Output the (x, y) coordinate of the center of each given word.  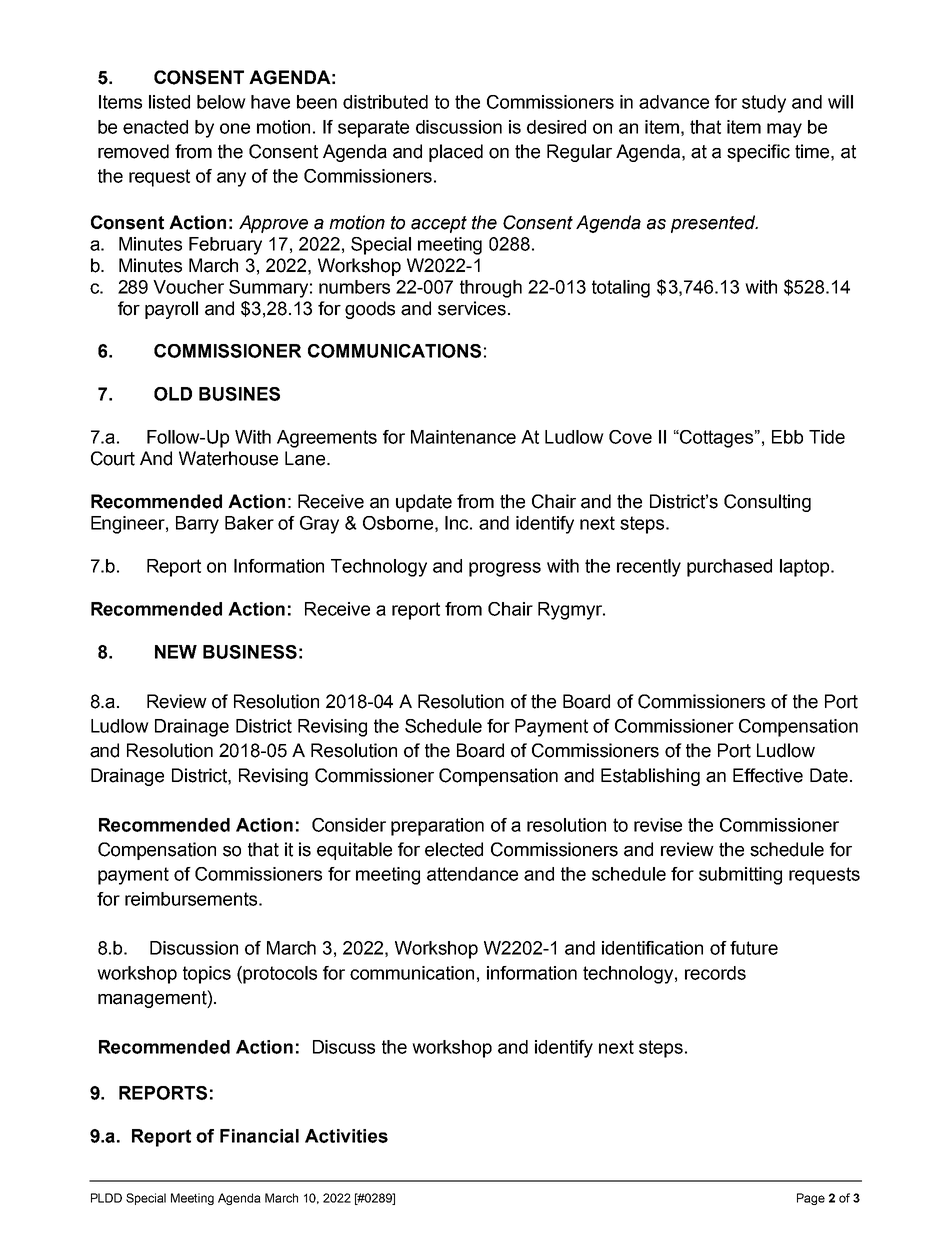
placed (456, 153)
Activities (346, 1136)
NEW (176, 652)
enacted (155, 127)
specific (758, 153)
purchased (729, 568)
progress (505, 569)
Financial (259, 1136)
